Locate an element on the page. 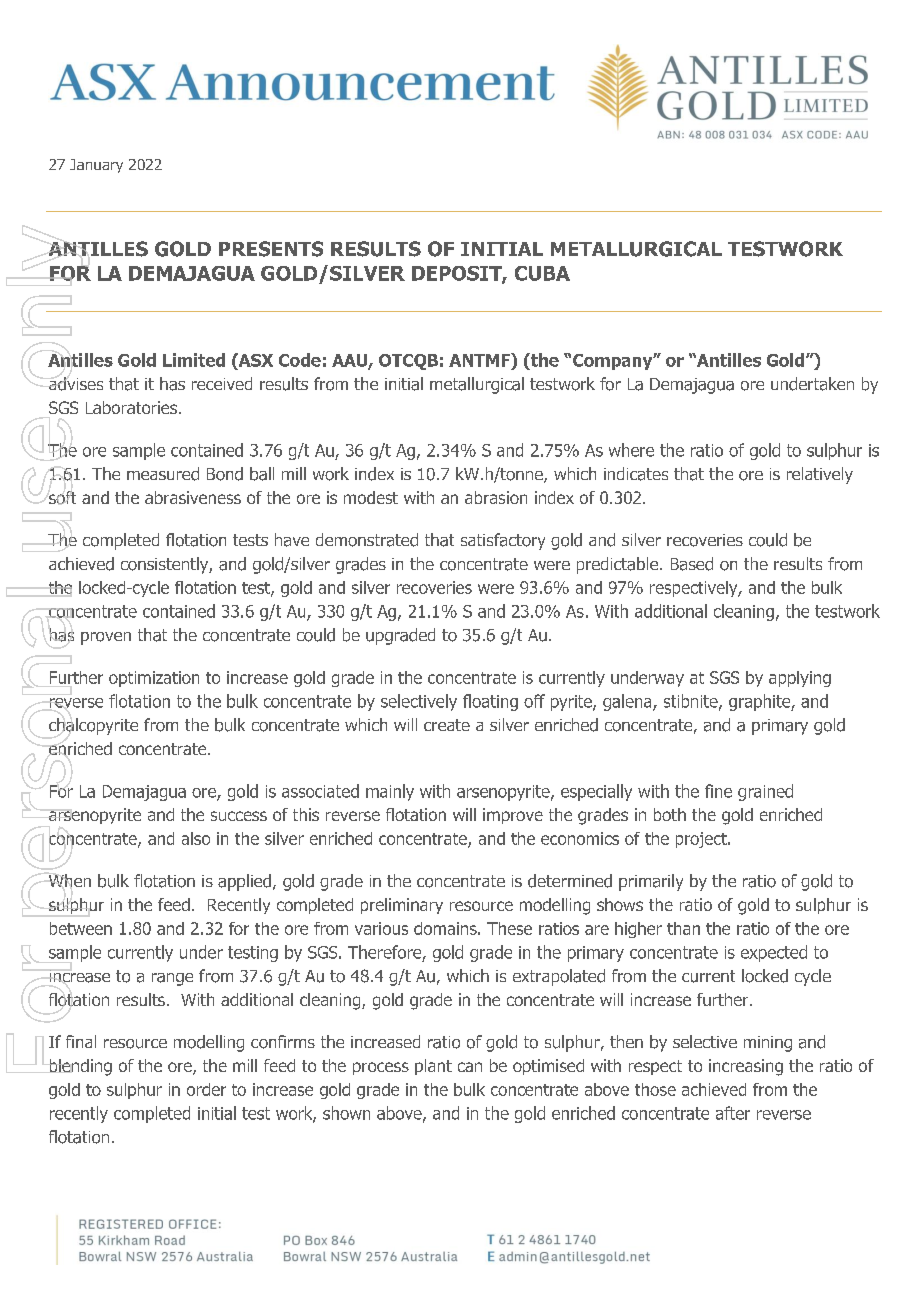 This document has height=1309, width=924. mainly is located at coordinates (390, 792).
